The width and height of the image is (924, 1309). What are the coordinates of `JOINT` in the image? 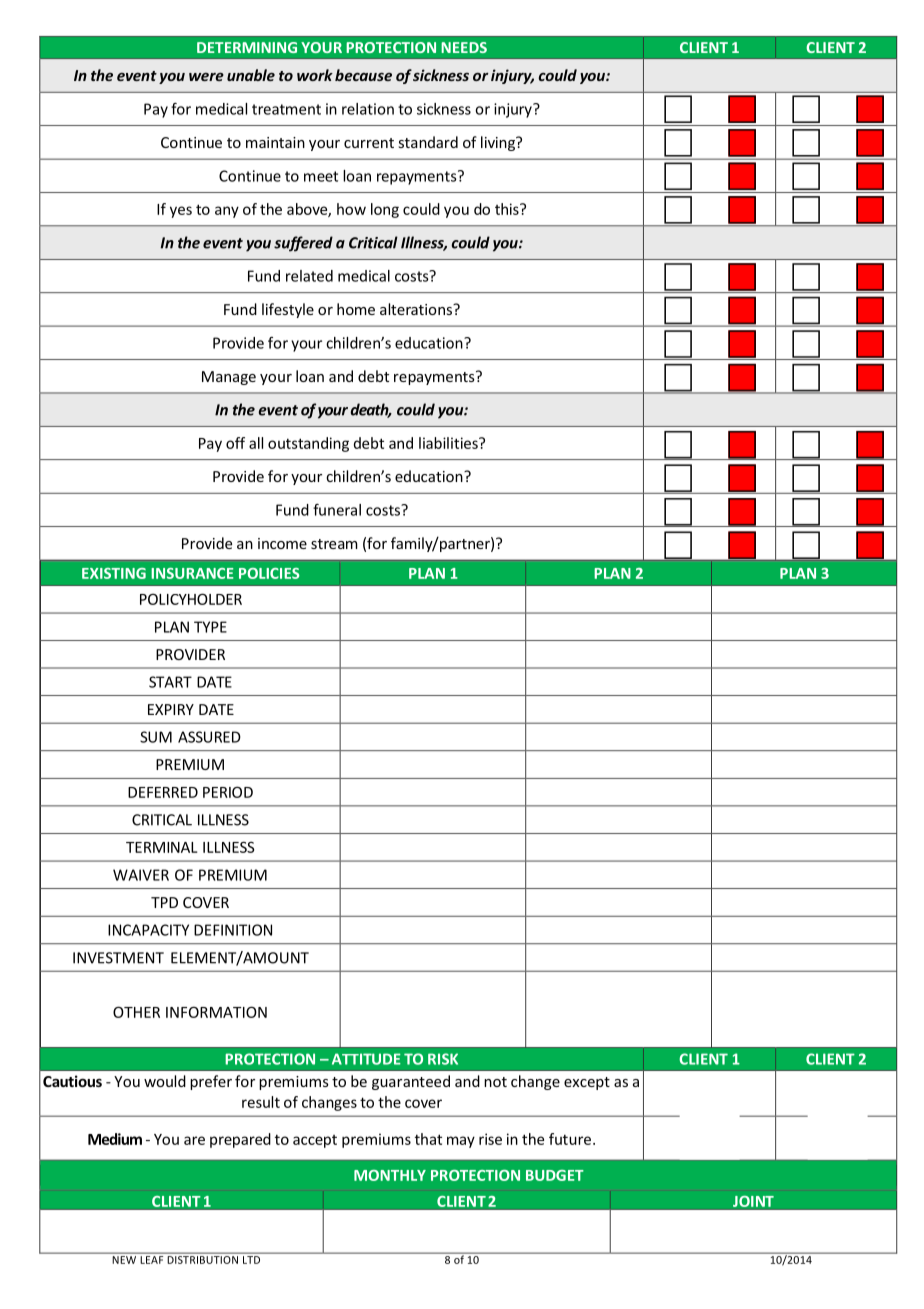 It's located at (753, 1201).
